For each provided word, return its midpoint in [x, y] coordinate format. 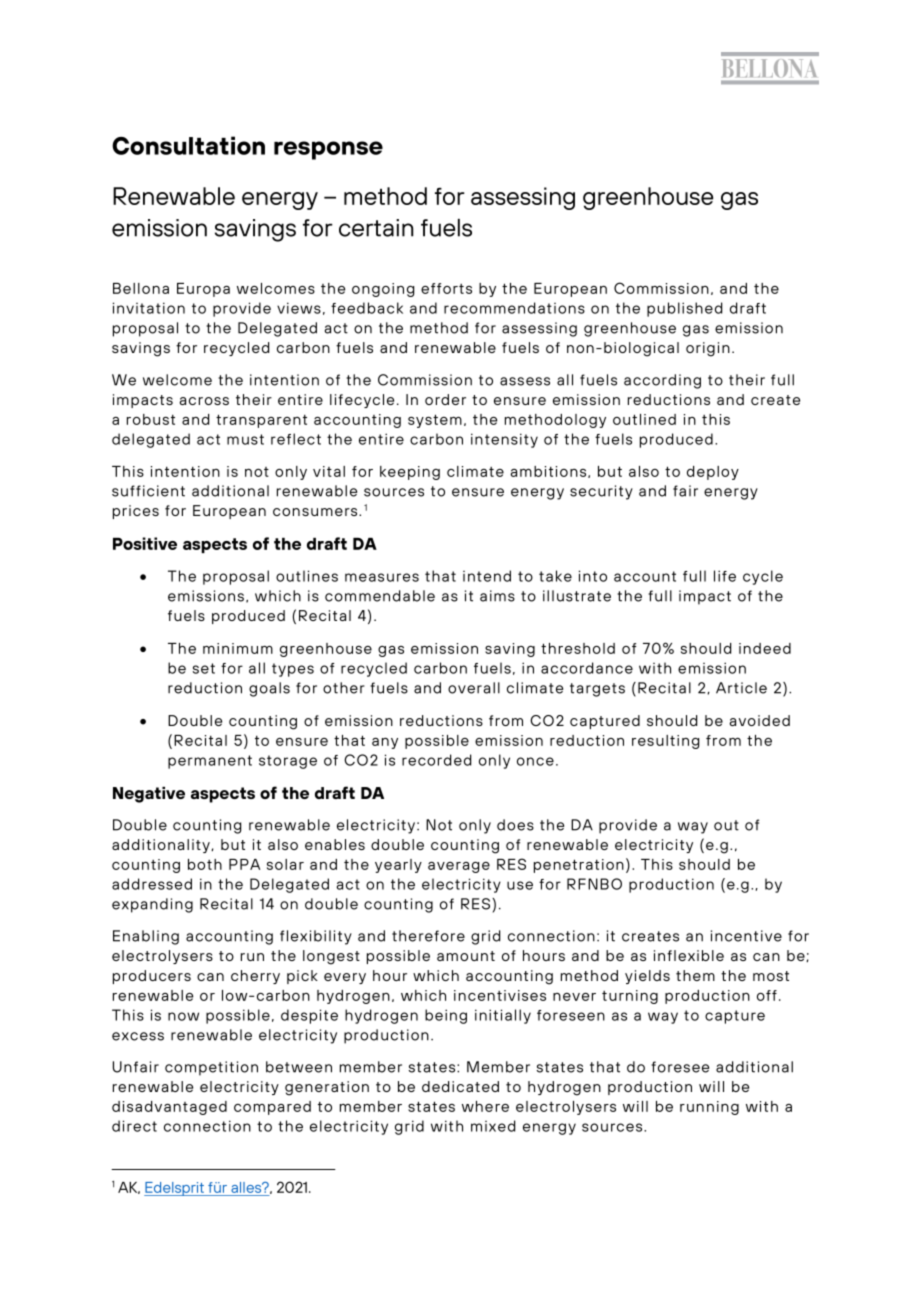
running [709, 1108]
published [684, 309]
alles [247, 1187]
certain [376, 228]
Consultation [188, 145]
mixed [493, 1126]
